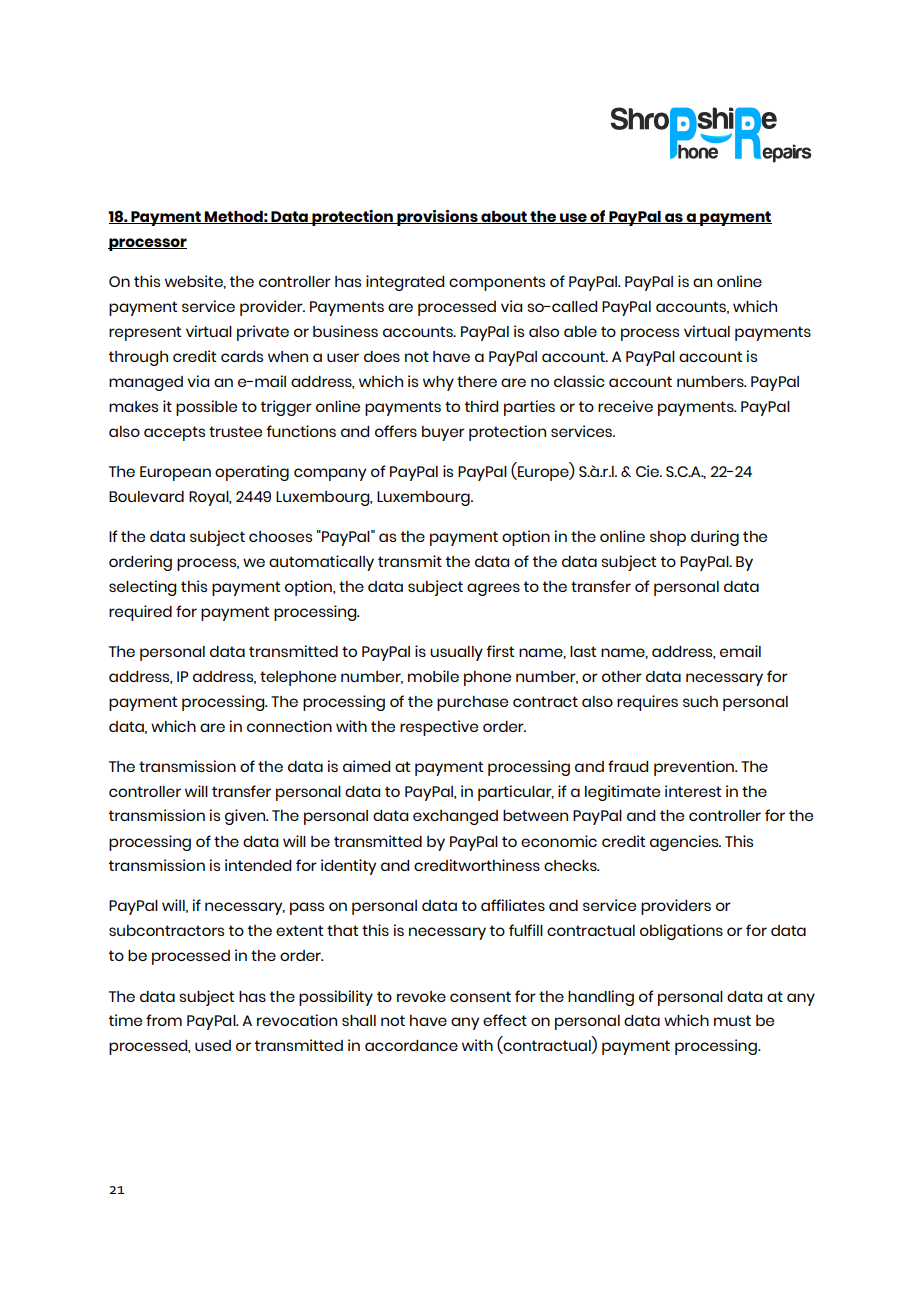  What do you see at coordinates (580, 331) in the image?
I see `able` at bounding box center [580, 331].
